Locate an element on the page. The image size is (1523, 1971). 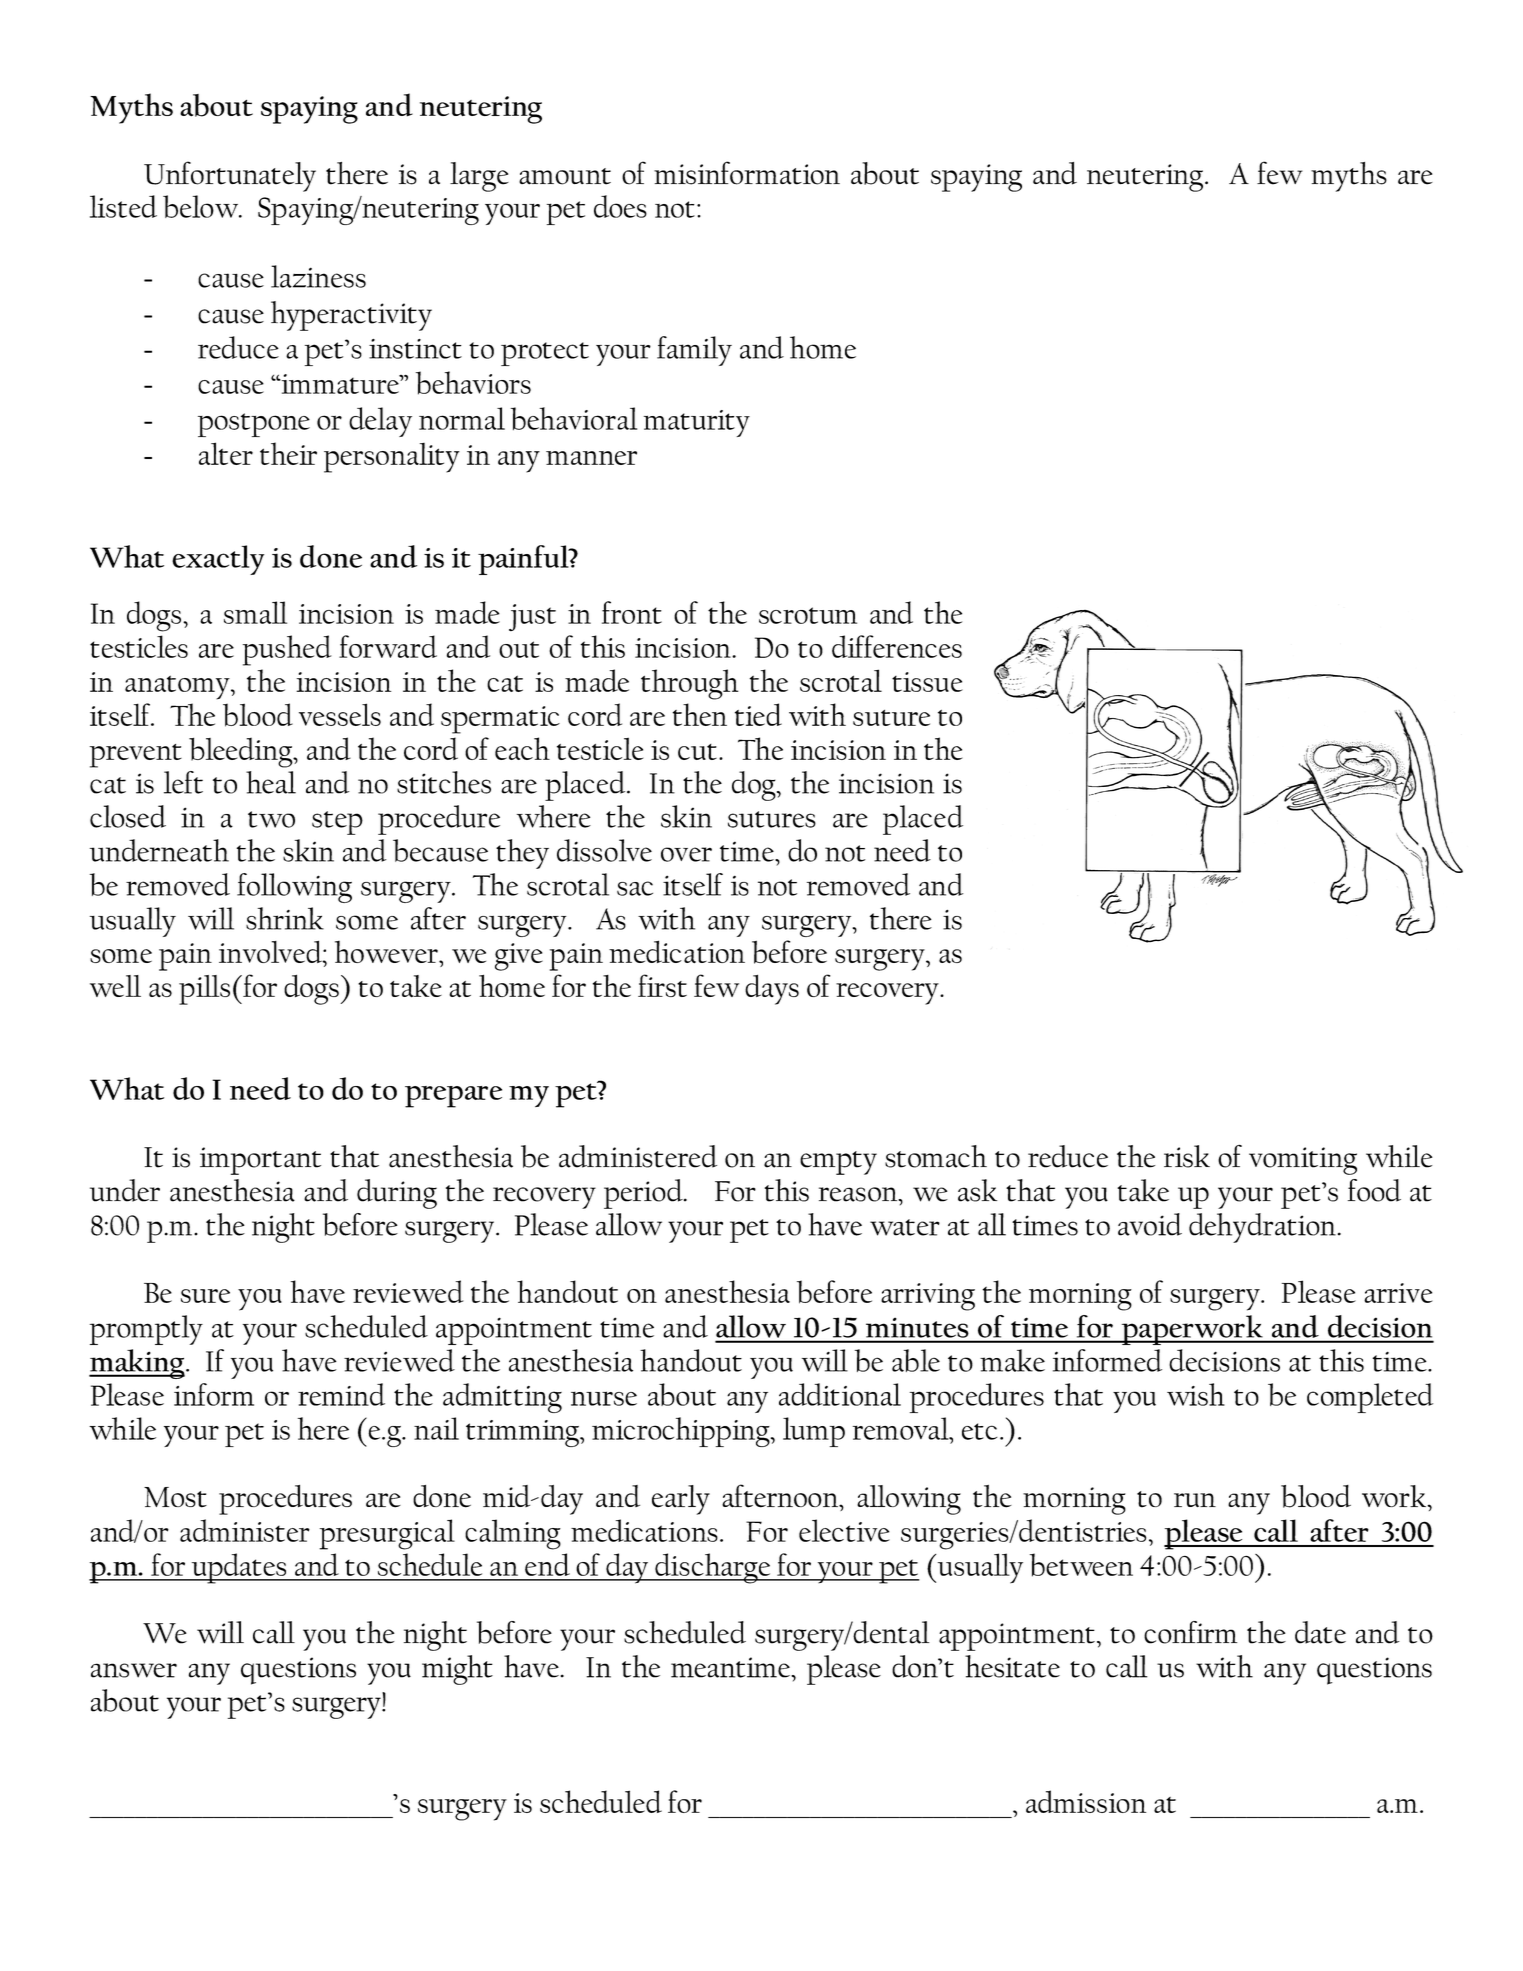
hesitate is located at coordinates (1012, 1666).
